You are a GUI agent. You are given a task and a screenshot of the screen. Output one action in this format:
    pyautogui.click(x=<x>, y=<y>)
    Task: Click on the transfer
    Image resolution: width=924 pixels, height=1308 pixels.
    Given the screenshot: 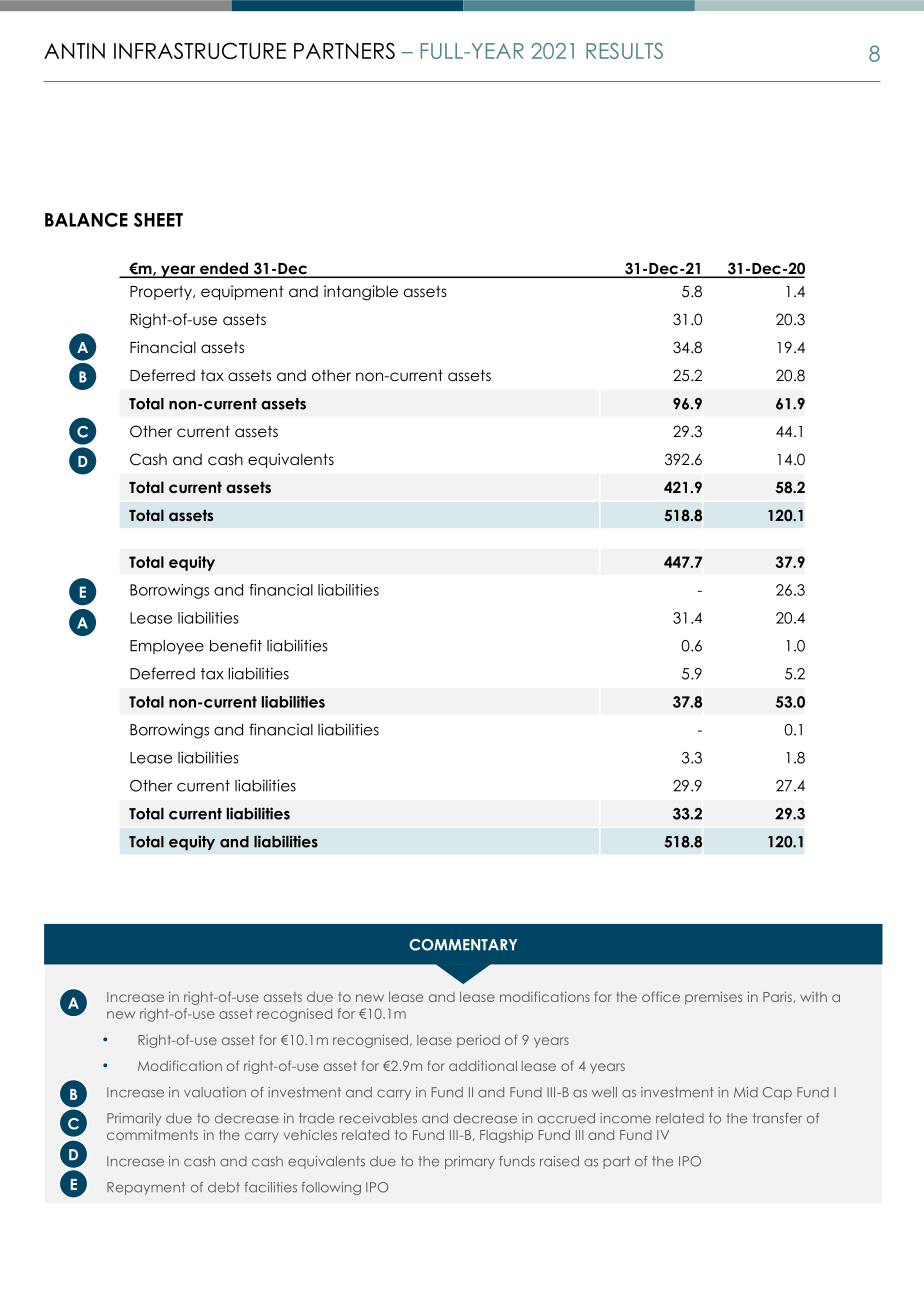 What is the action you would take?
    pyautogui.click(x=777, y=1118)
